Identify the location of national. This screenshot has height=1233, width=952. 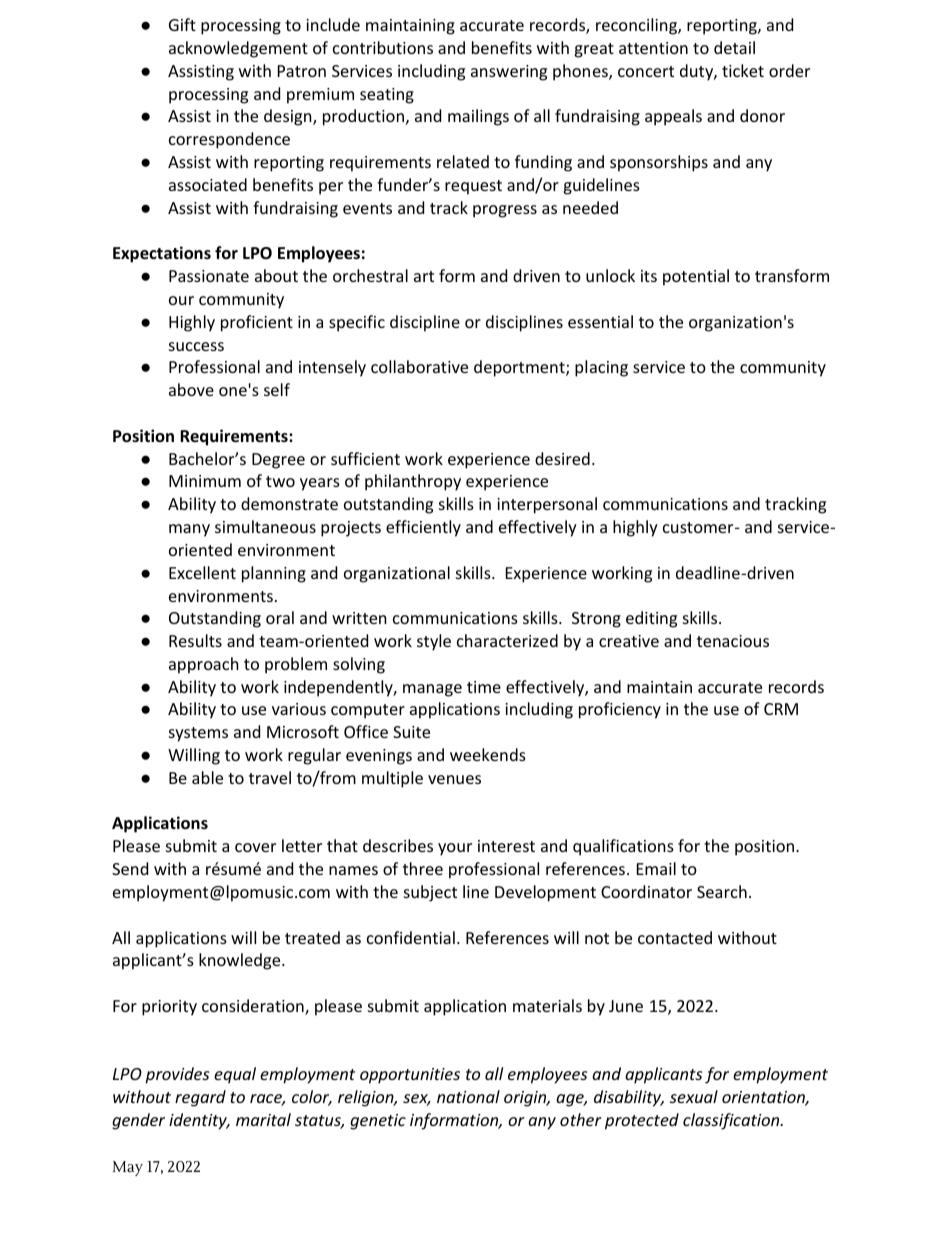
(468, 1096).
